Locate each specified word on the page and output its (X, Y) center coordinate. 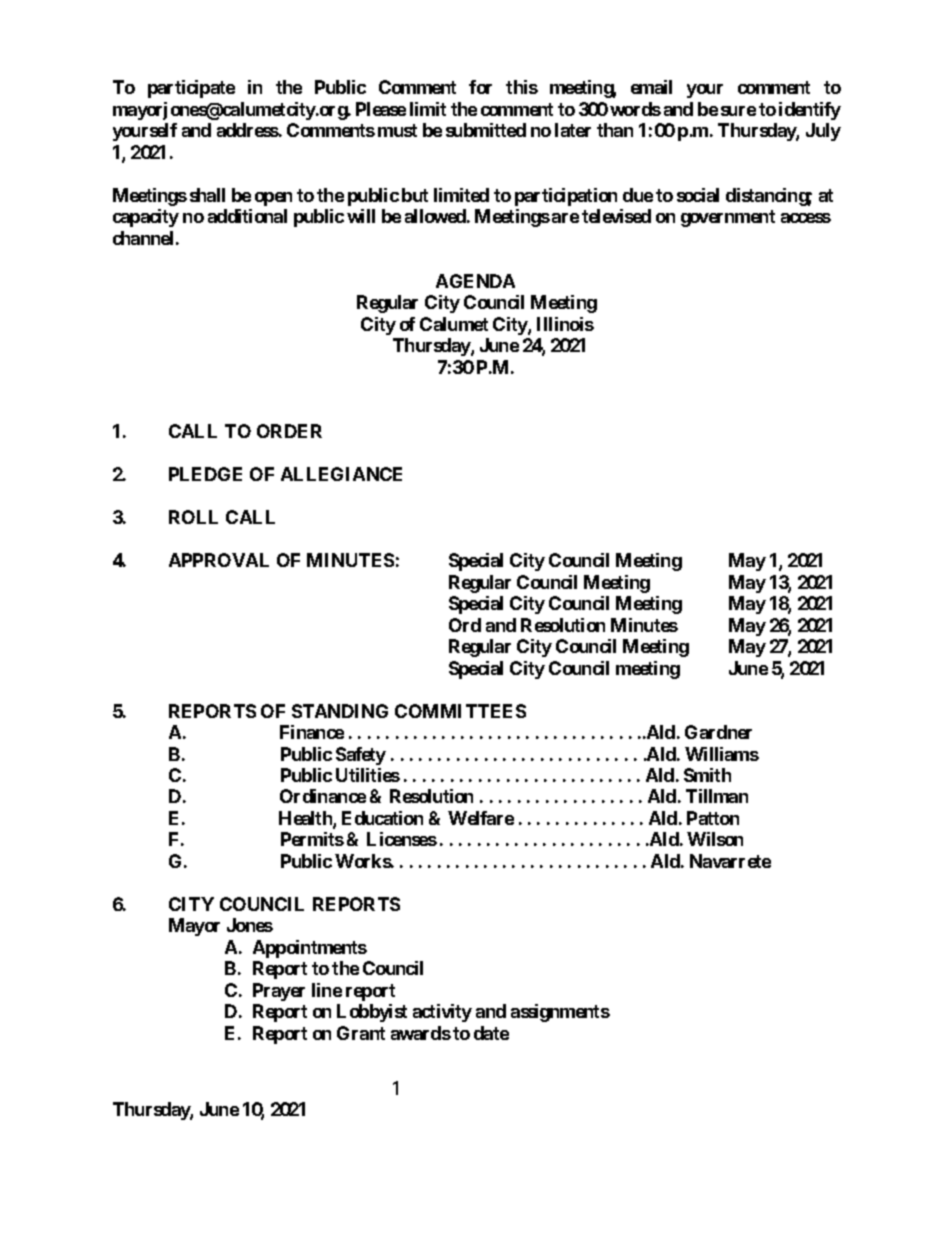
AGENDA (475, 281)
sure (738, 111)
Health (306, 819)
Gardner (718, 732)
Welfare (481, 818)
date (491, 1033)
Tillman (717, 796)
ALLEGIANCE (341, 474)
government (728, 218)
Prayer (279, 992)
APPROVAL (219, 560)
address (248, 130)
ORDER (289, 431)
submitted (486, 130)
